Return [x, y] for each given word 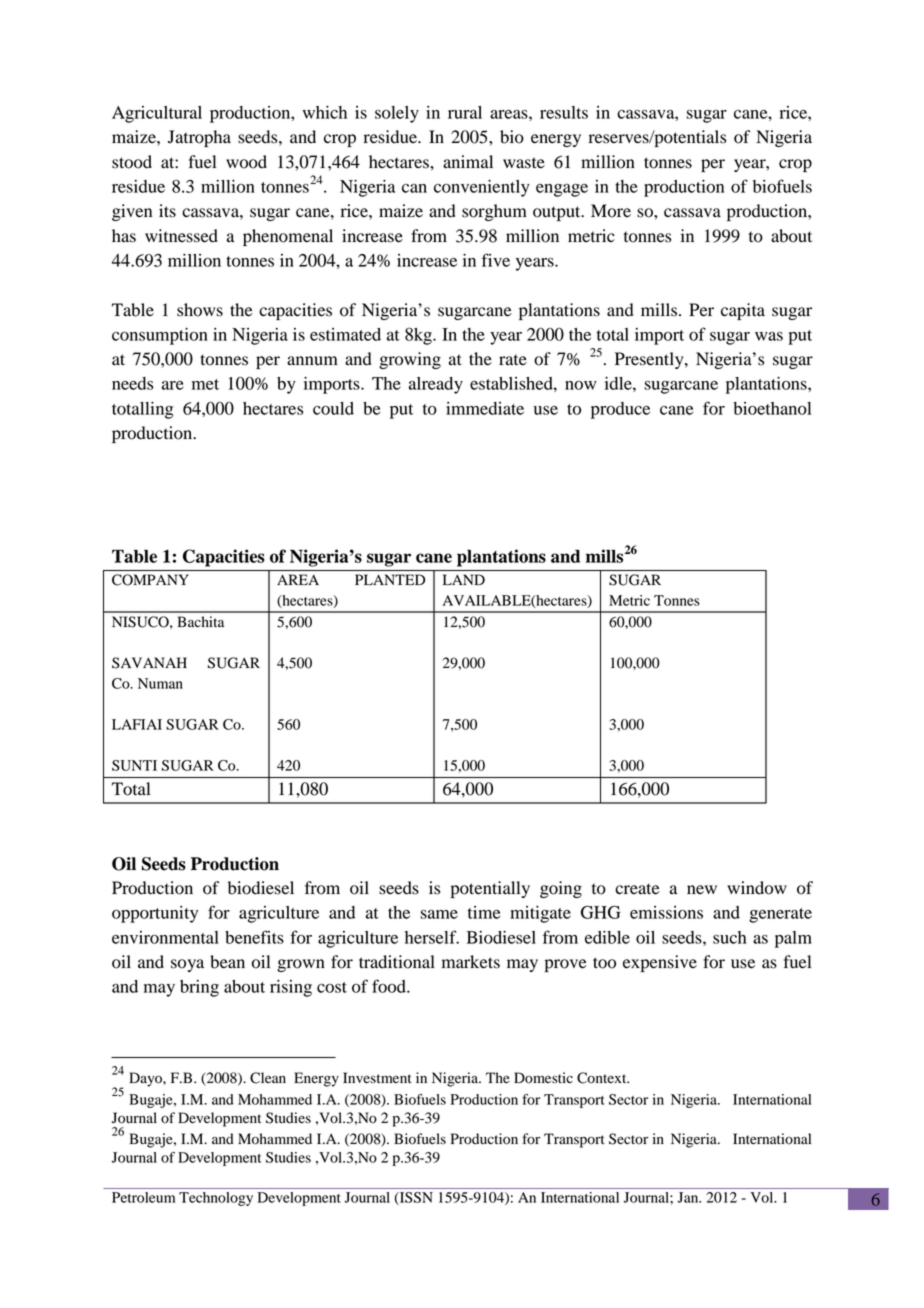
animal [468, 162]
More [611, 211]
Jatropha [199, 138]
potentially [490, 889]
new [702, 889]
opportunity [155, 914]
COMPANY [150, 580]
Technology [216, 1199]
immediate [485, 408]
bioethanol [772, 408]
